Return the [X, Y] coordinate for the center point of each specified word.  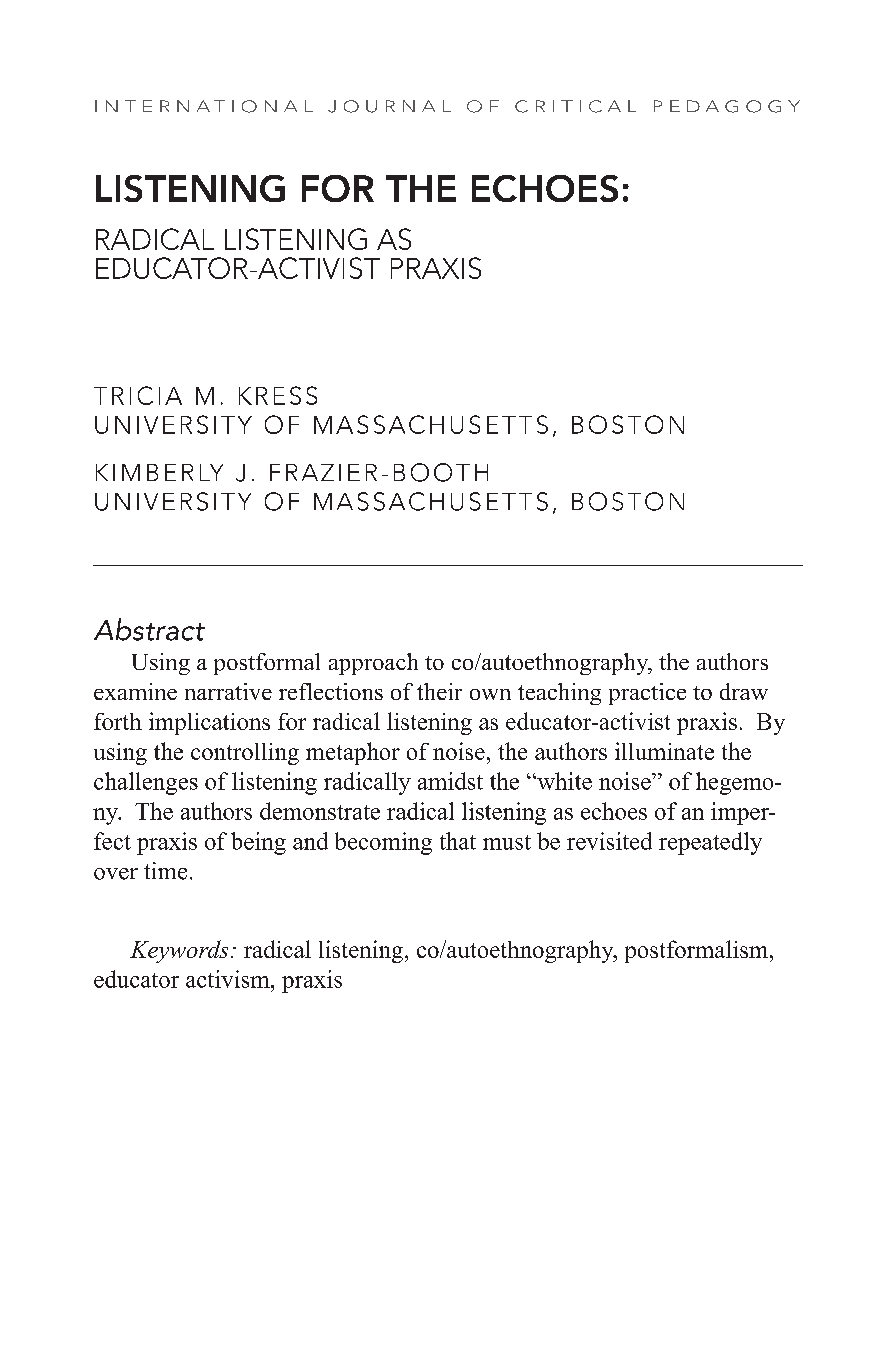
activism [229, 979]
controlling [245, 754]
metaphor [353, 753]
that [458, 841]
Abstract [149, 629]
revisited [609, 841]
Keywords [179, 951]
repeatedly [710, 843]
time [165, 871]
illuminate [664, 751]
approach [373, 664]
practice [647, 694]
